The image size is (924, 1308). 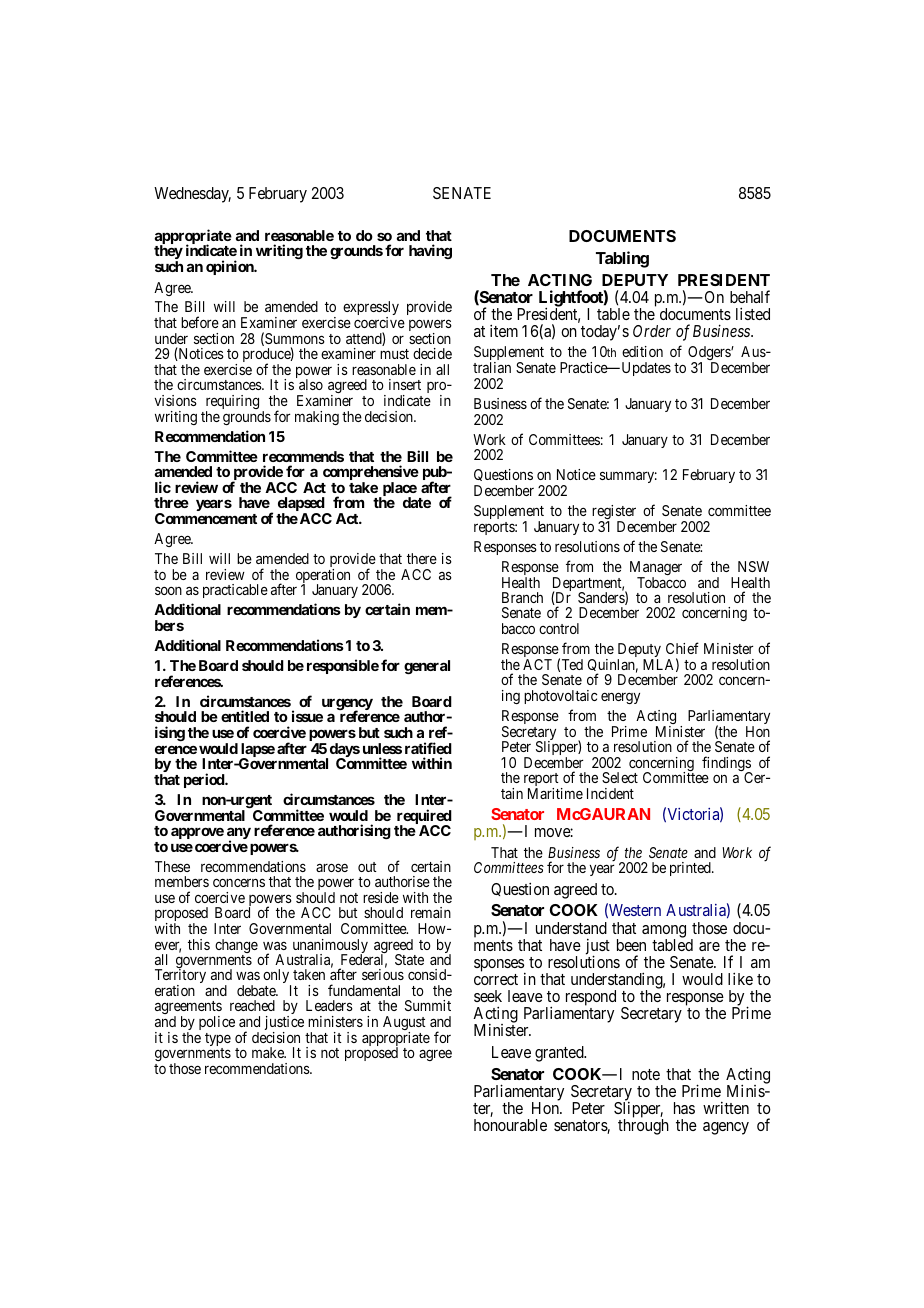 What do you see at coordinates (239, 834) in the screenshot?
I see `any` at bounding box center [239, 834].
